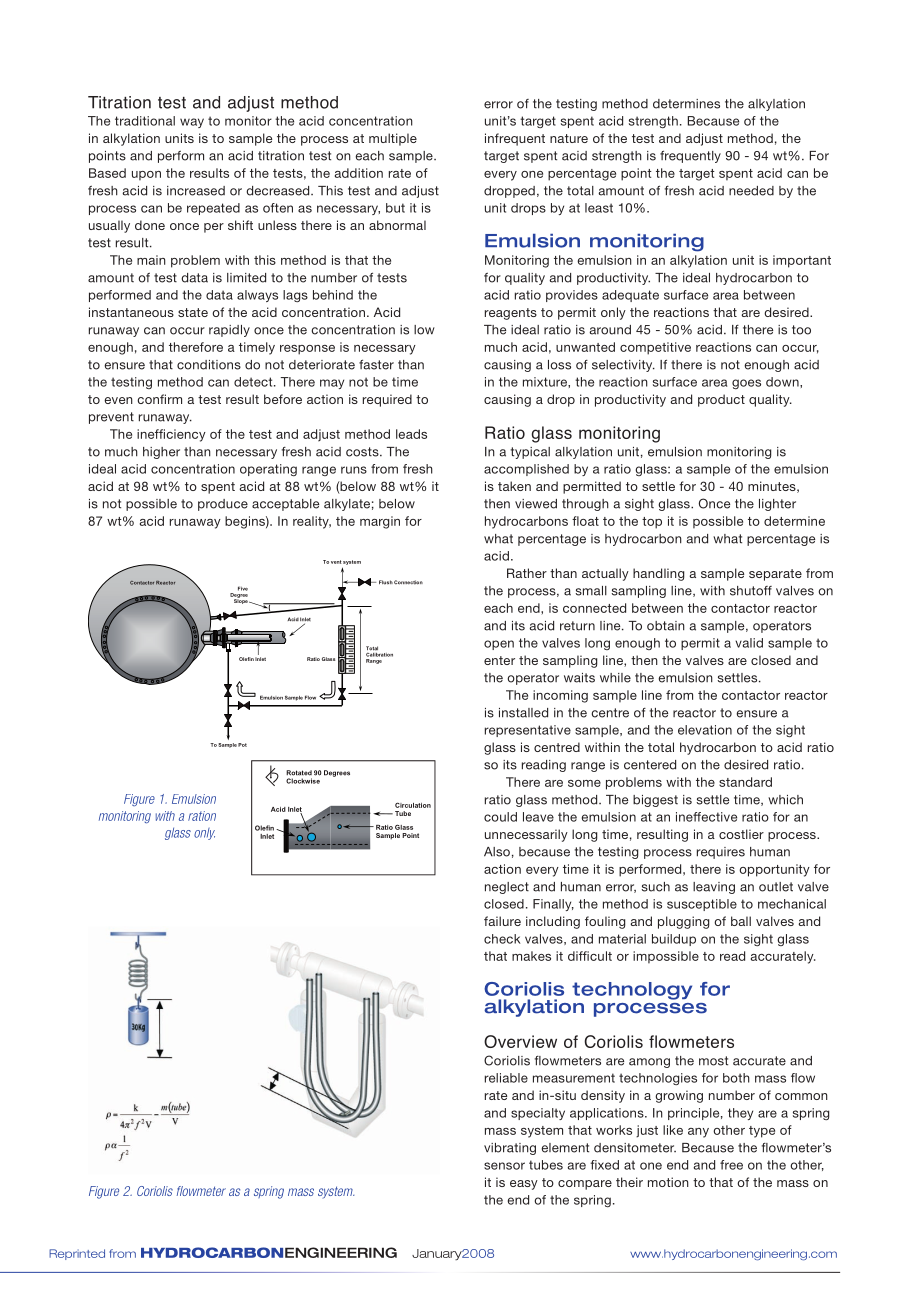 Image resolution: width=924 pixels, height=1308 pixels. Describe the element at coordinates (146, 176) in the document. I see `upon` at that location.
